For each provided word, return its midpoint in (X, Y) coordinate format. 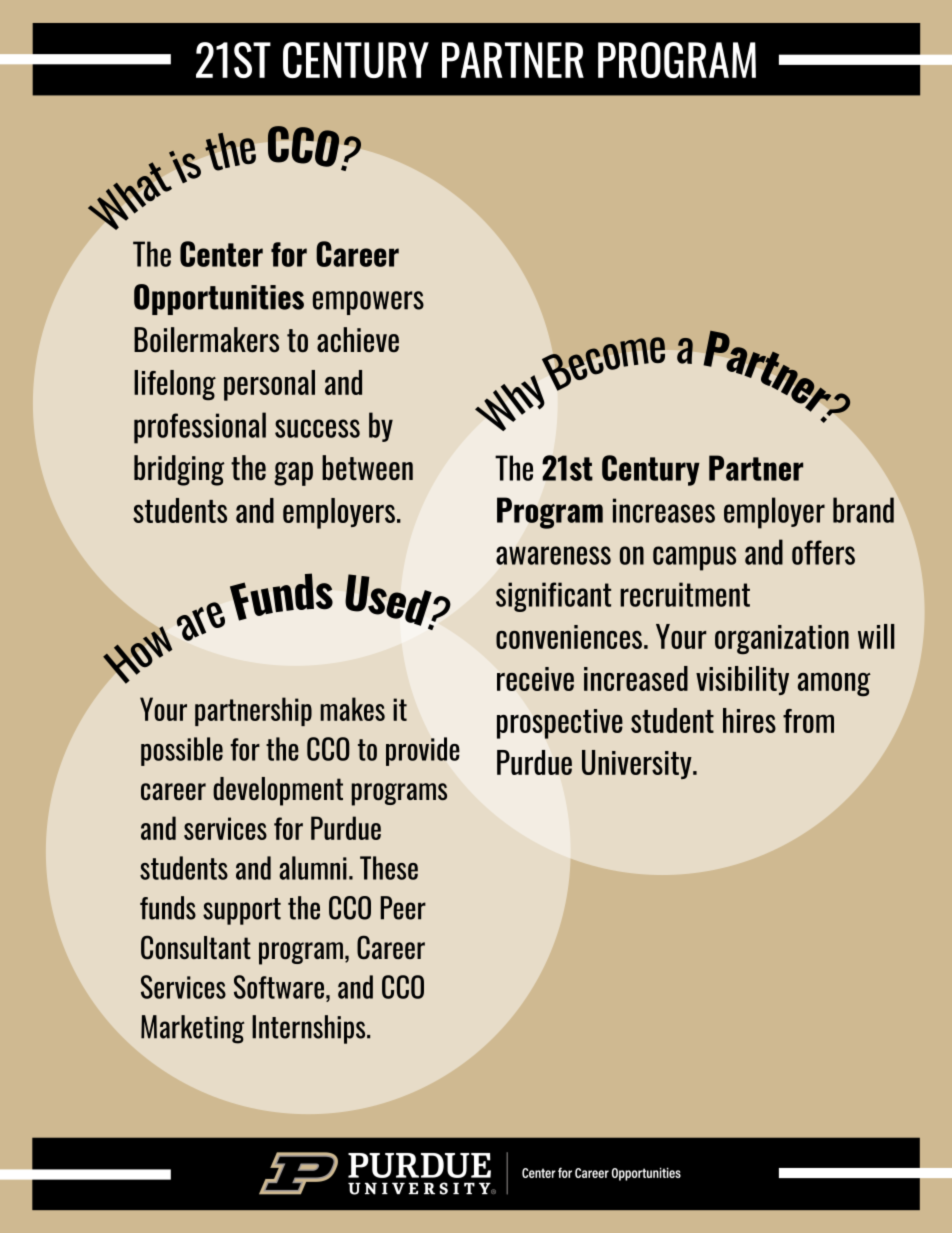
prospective (560, 724)
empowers (368, 303)
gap (293, 474)
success (317, 428)
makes (353, 709)
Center (221, 254)
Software (279, 987)
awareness (553, 555)
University (638, 764)
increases (664, 510)
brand (863, 510)
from (808, 721)
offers (823, 552)
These (389, 868)
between (367, 468)
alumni (313, 868)
